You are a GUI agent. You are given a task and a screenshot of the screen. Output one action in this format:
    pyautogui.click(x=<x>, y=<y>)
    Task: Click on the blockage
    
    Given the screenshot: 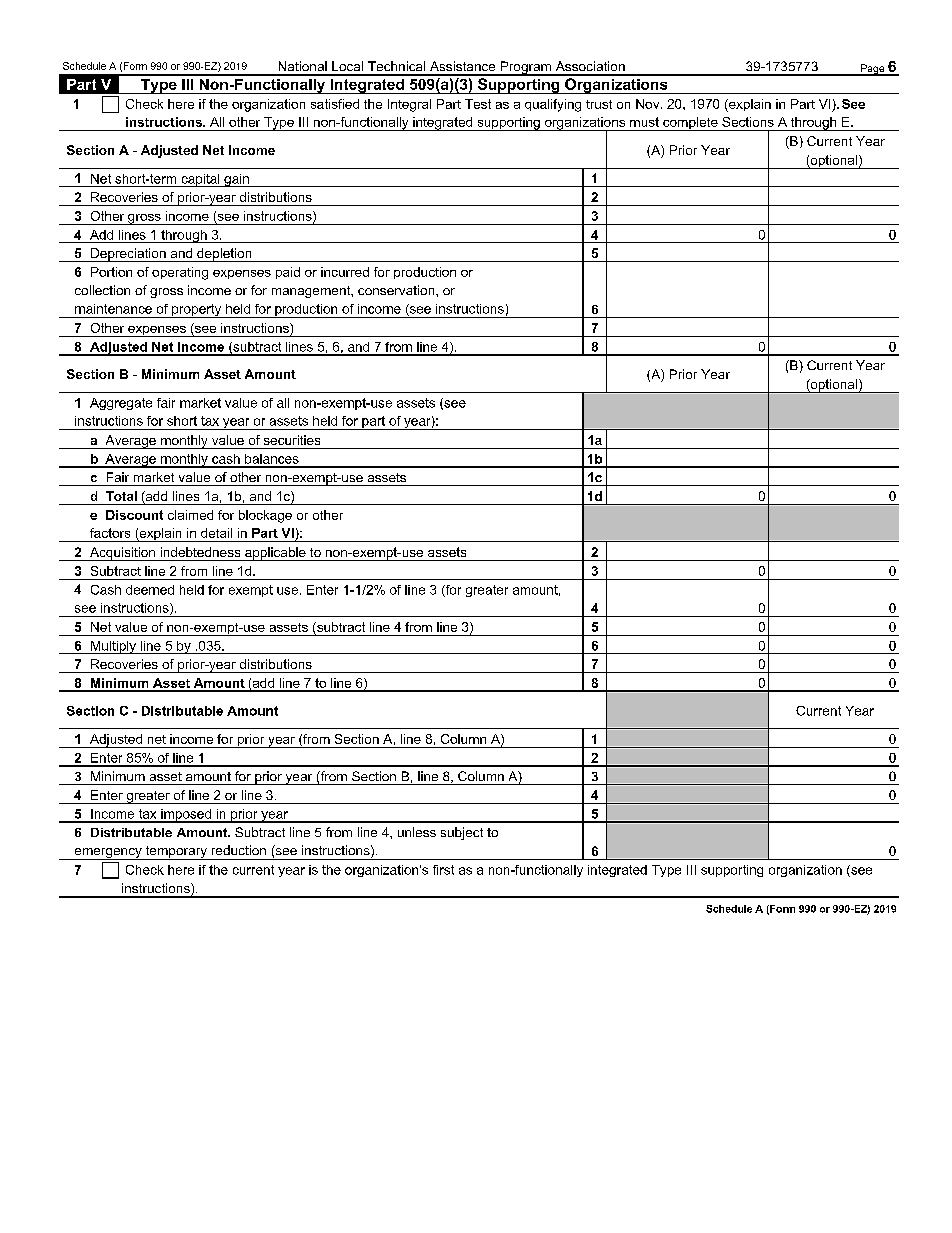 What is the action you would take?
    pyautogui.click(x=265, y=516)
